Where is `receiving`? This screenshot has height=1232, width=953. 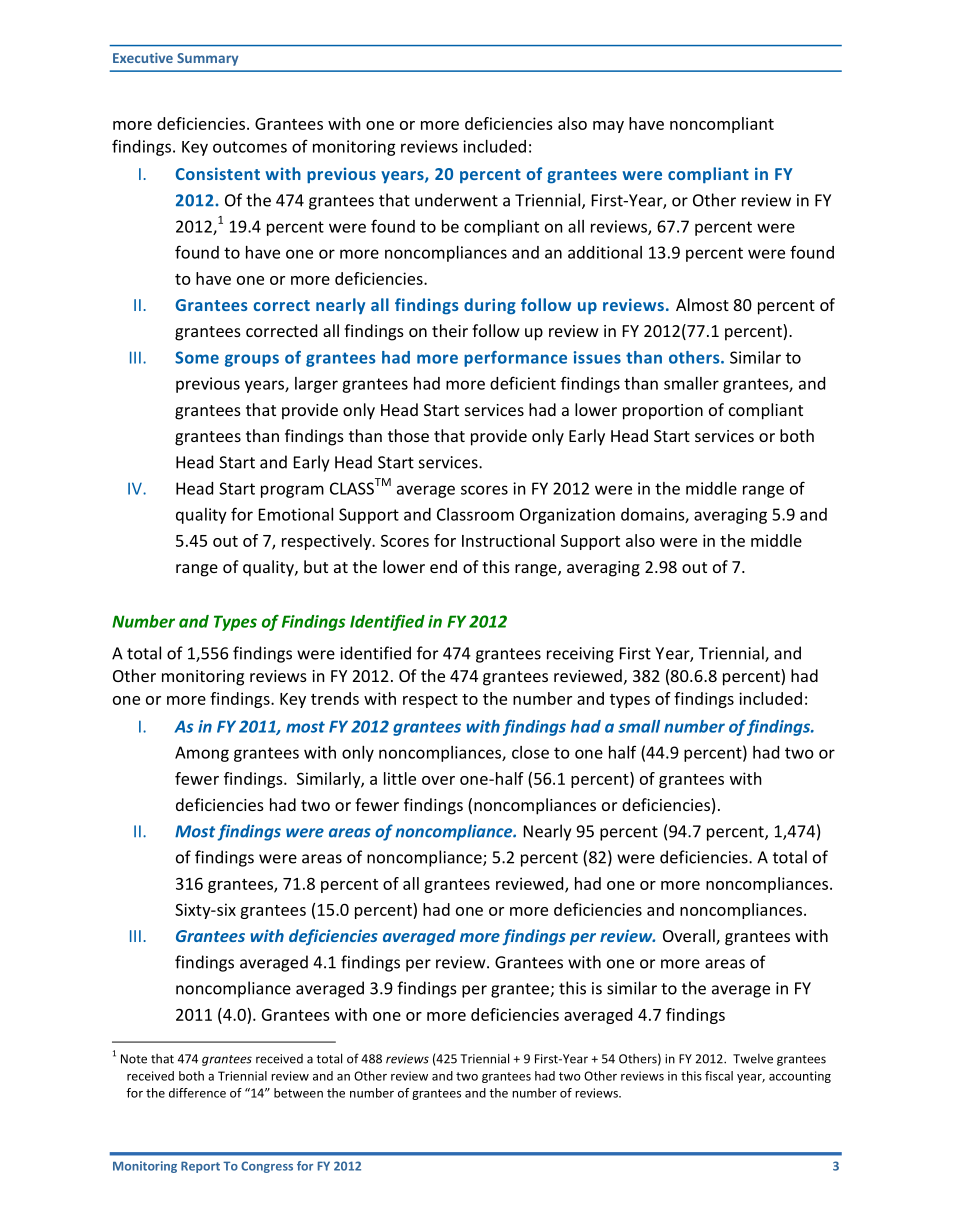 receiving is located at coordinates (580, 655).
